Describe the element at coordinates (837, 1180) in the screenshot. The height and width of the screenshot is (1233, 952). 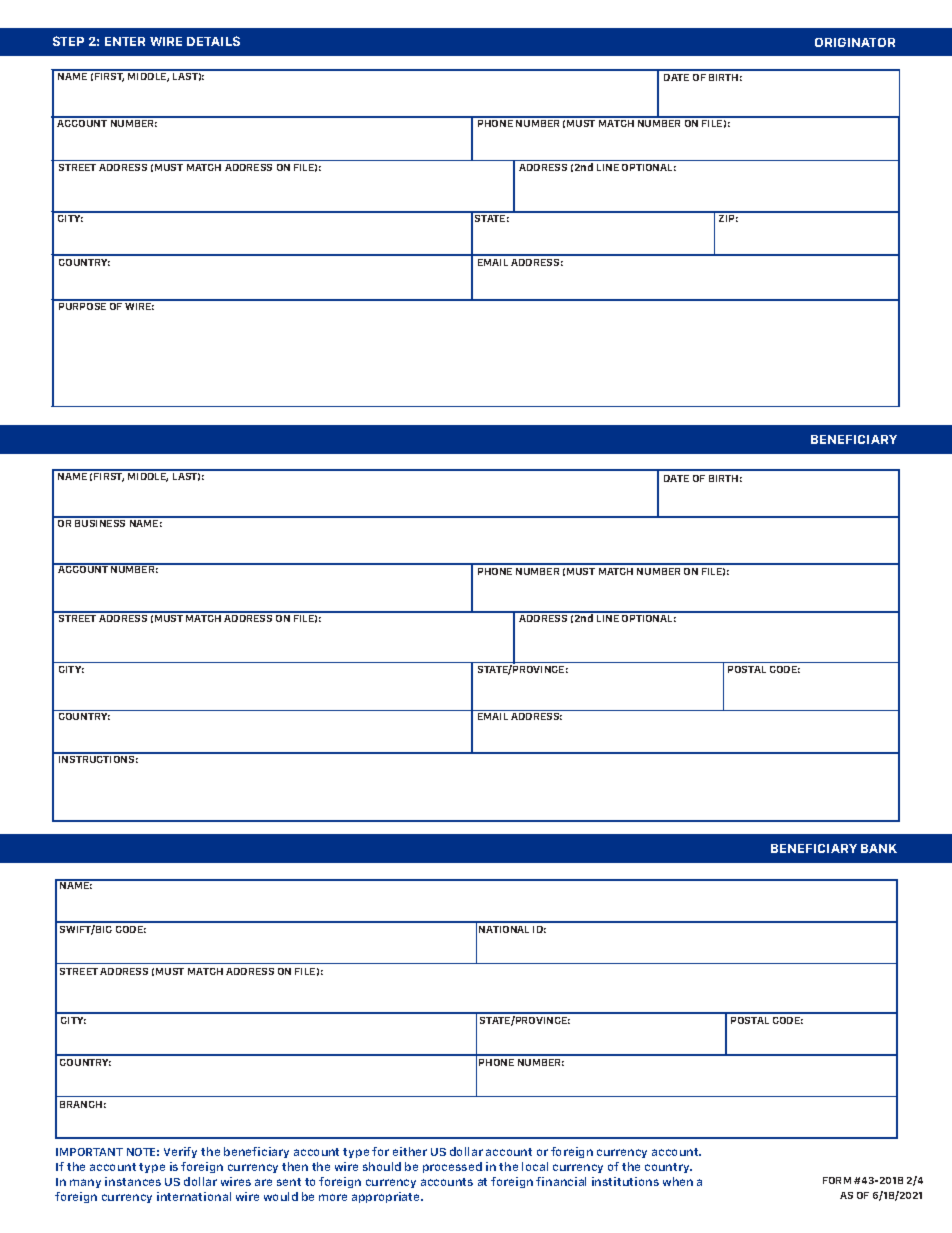
I see `FORM` at that location.
